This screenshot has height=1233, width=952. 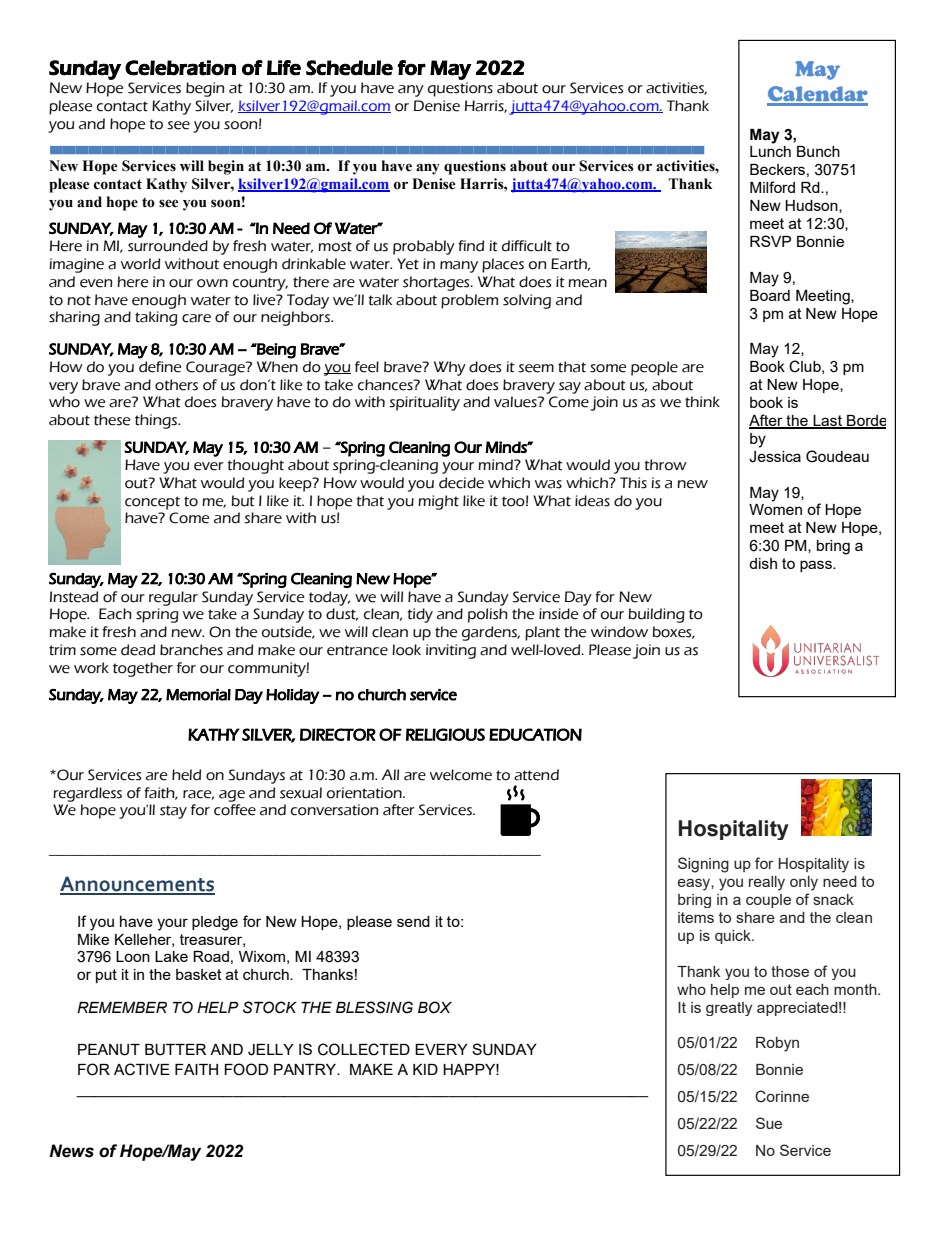 What do you see at coordinates (186, 775) in the screenshot?
I see `held` at bounding box center [186, 775].
